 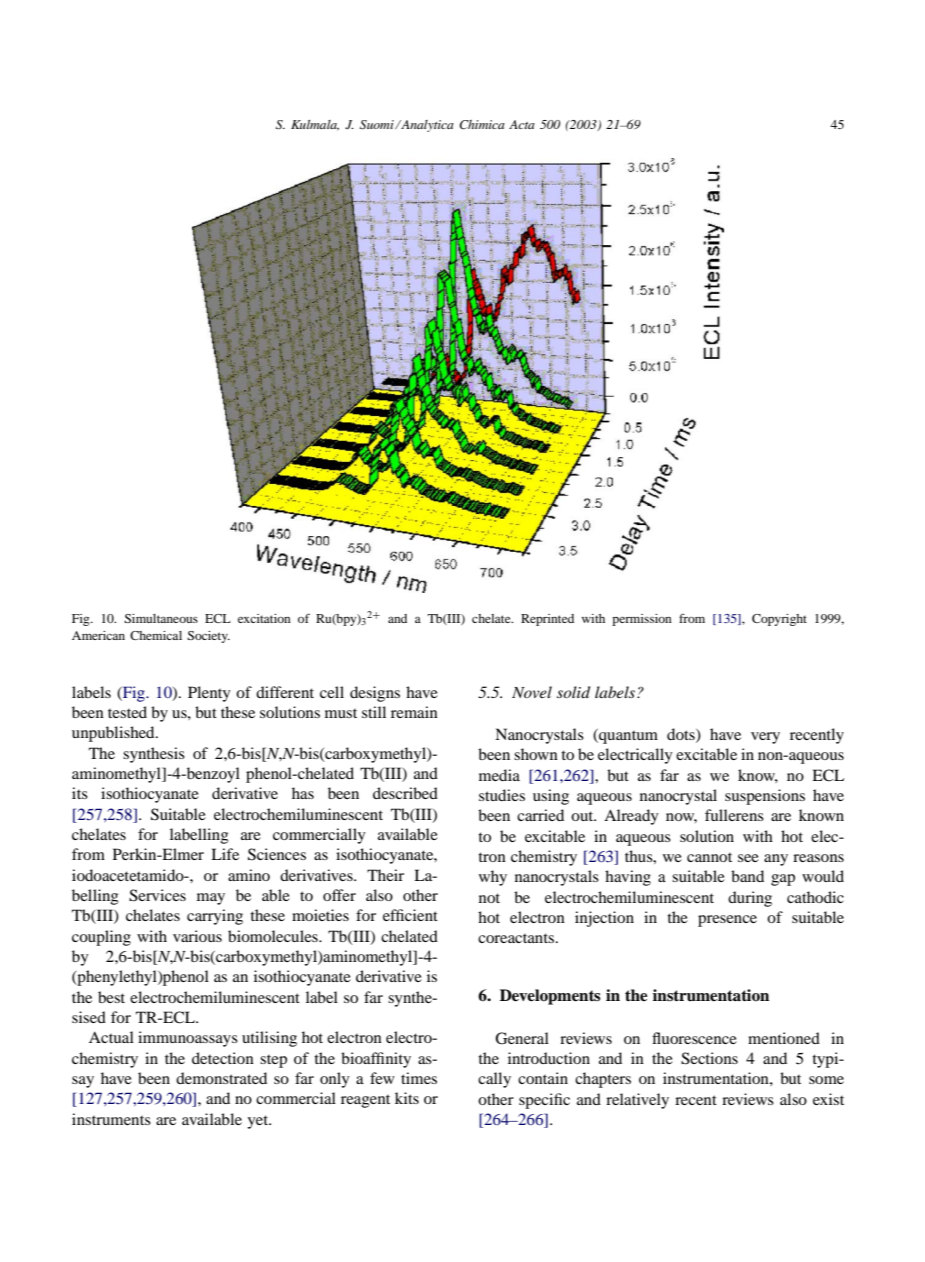 I want to click on very, so click(x=765, y=738).
